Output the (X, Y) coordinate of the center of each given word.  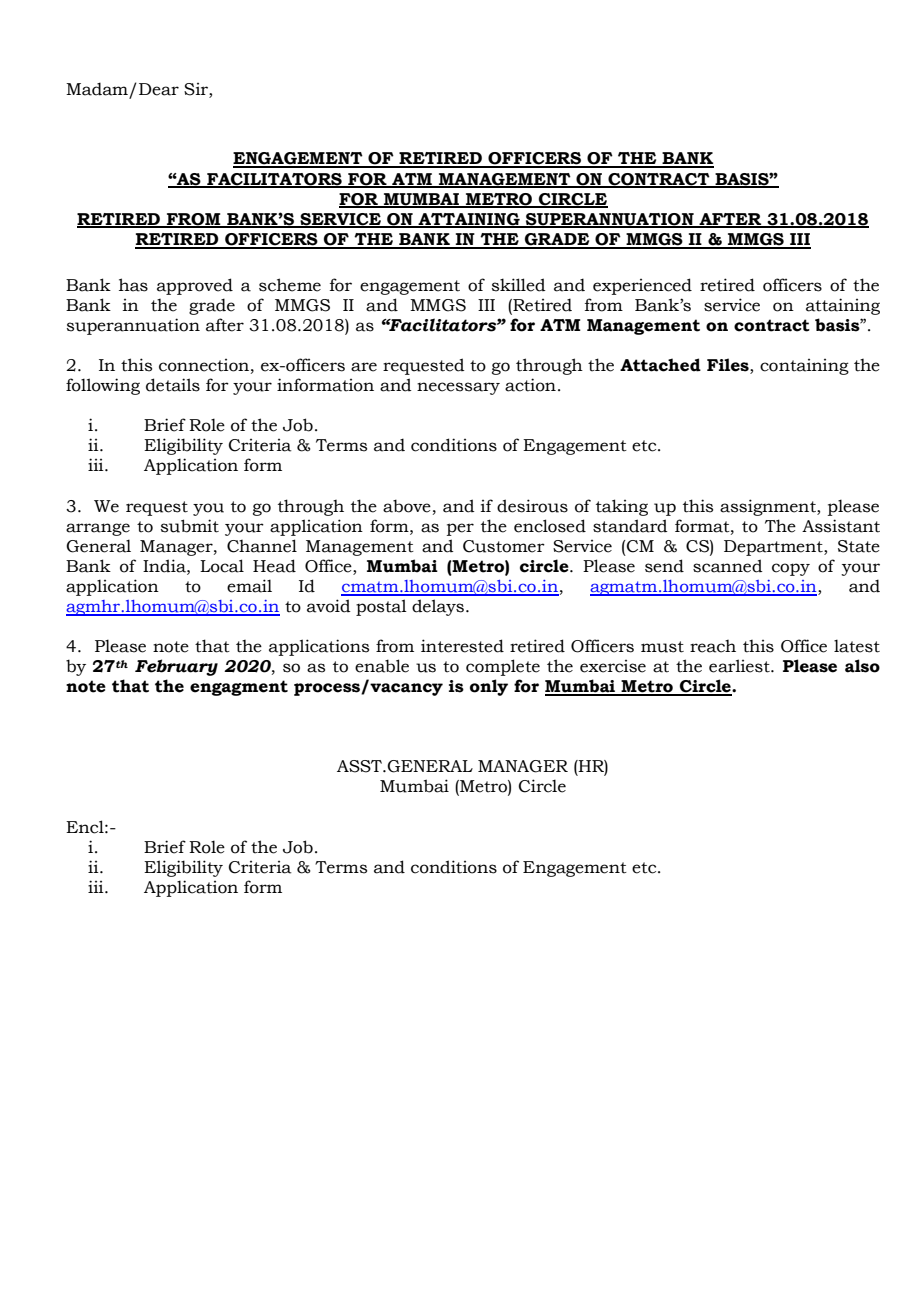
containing (804, 367)
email (249, 586)
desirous (532, 506)
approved (195, 286)
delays (438, 607)
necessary (458, 388)
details (173, 385)
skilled (519, 285)
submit (190, 526)
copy (791, 569)
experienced (642, 286)
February (176, 667)
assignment (769, 507)
